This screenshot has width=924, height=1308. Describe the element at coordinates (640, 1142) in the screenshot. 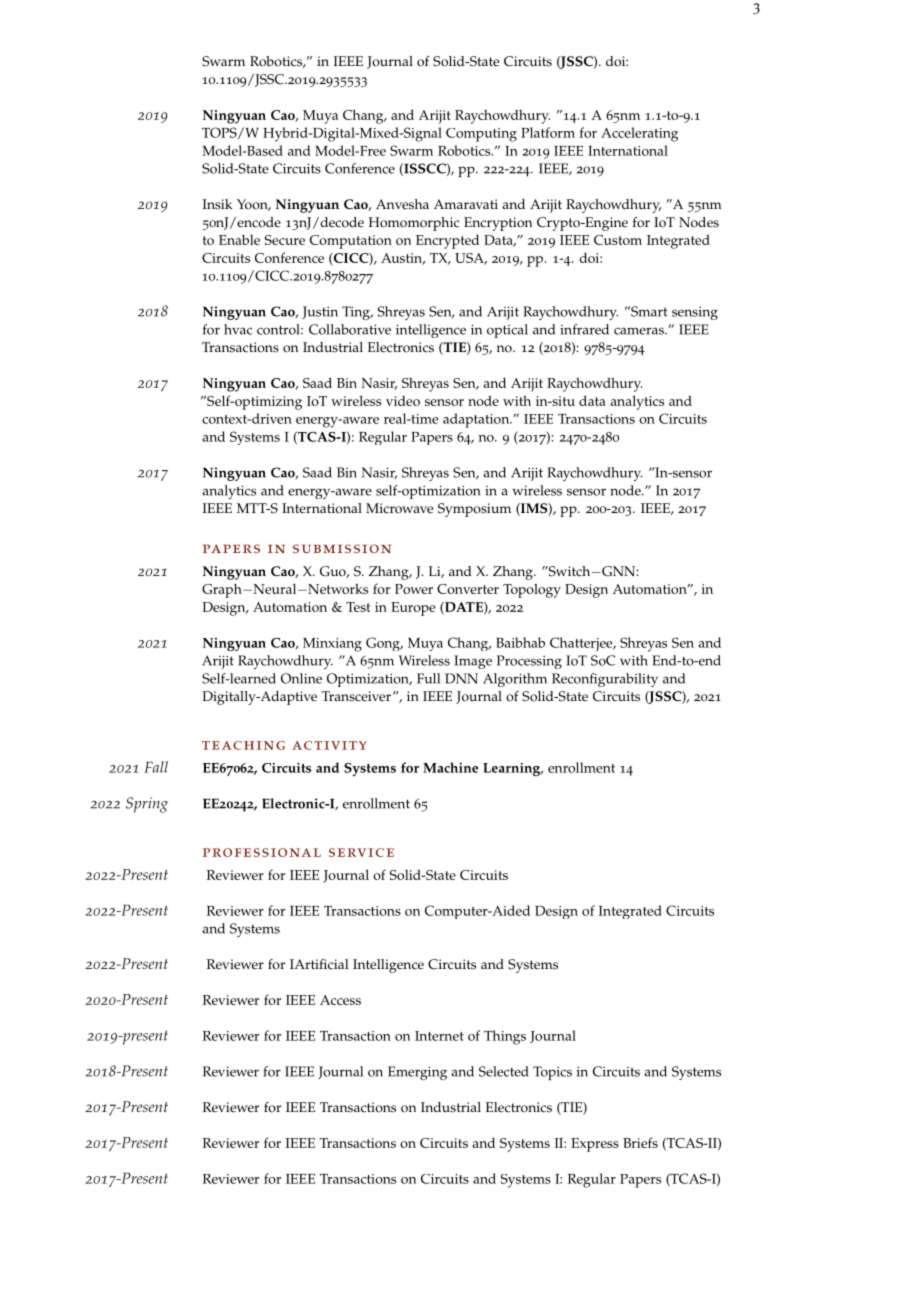

I see `Briefs` at that location.
